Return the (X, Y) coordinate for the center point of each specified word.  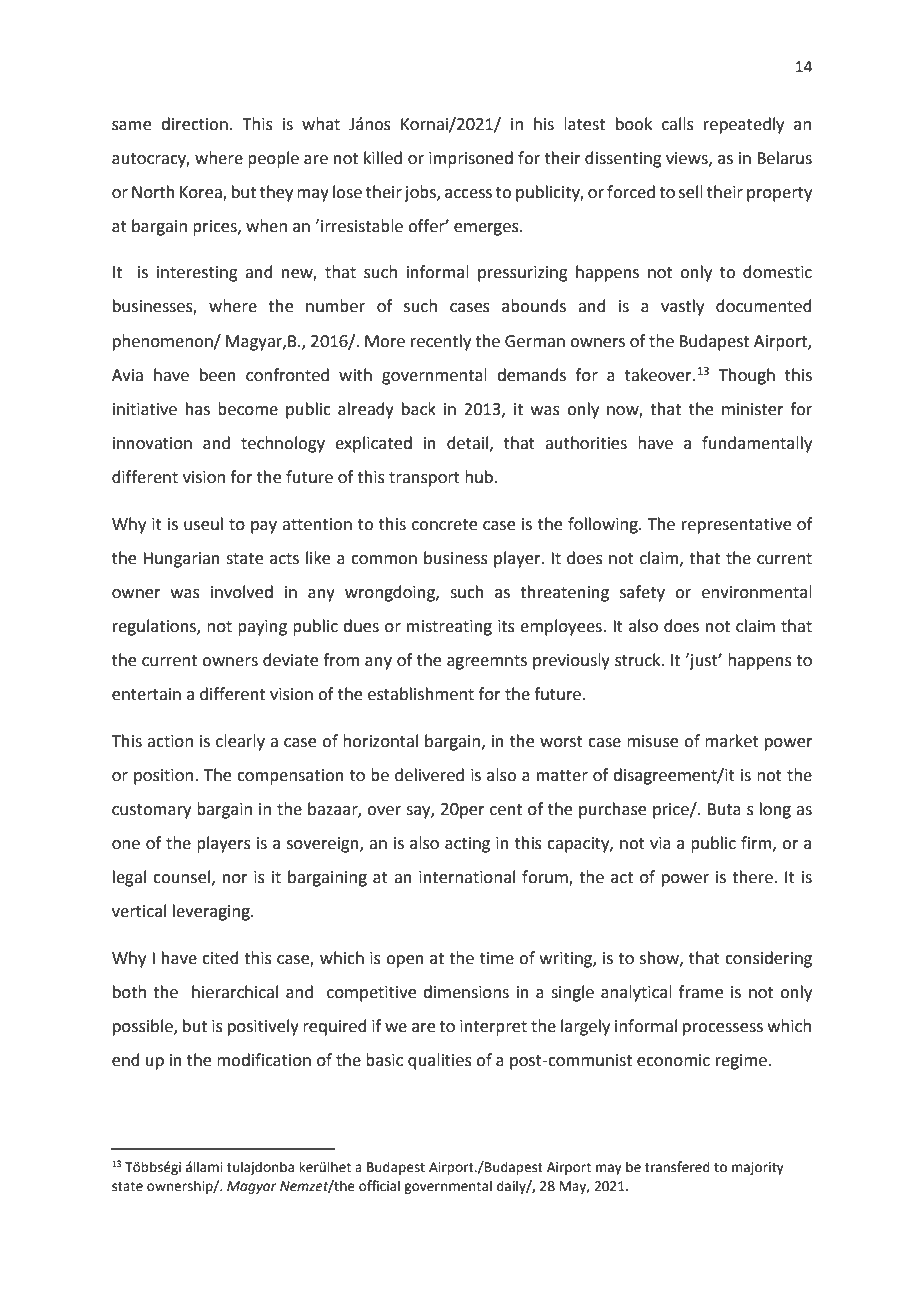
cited (220, 958)
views (688, 159)
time (497, 958)
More (385, 341)
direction (194, 124)
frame (701, 992)
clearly (240, 742)
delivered (429, 775)
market (732, 741)
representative (736, 526)
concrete (444, 525)
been (218, 375)
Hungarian (181, 560)
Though (747, 376)
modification (264, 1060)
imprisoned (471, 159)
